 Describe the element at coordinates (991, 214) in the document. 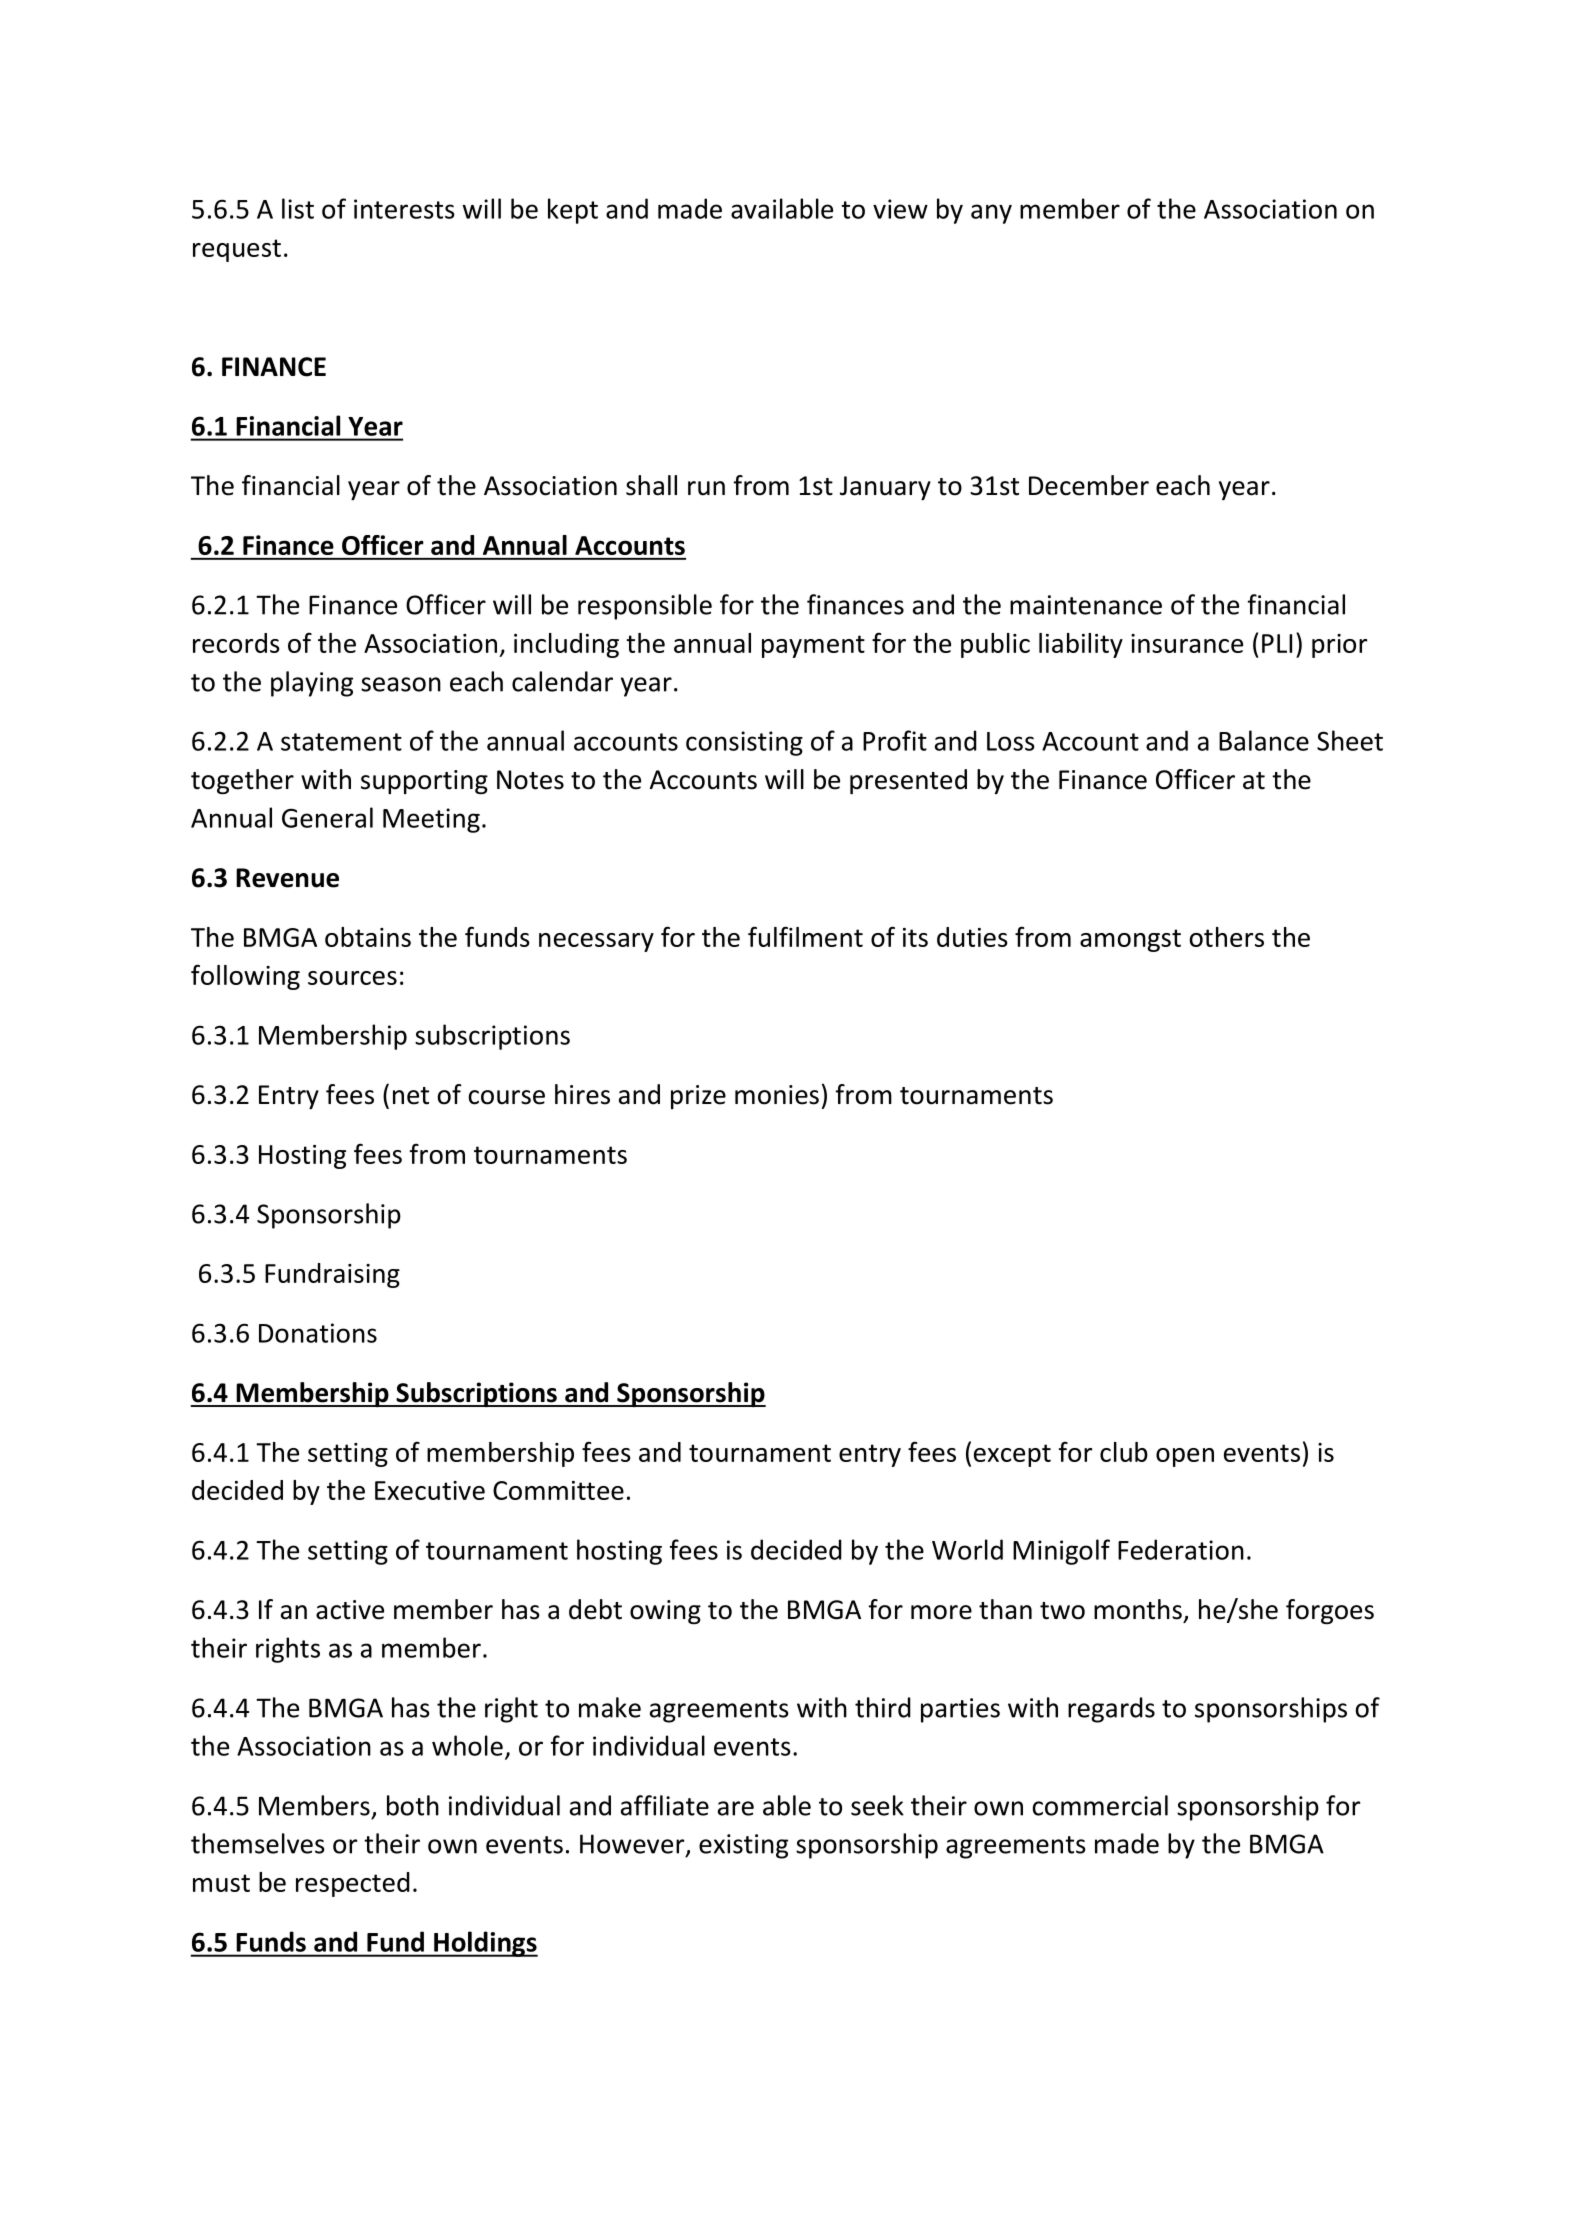

I see `any` at that location.
